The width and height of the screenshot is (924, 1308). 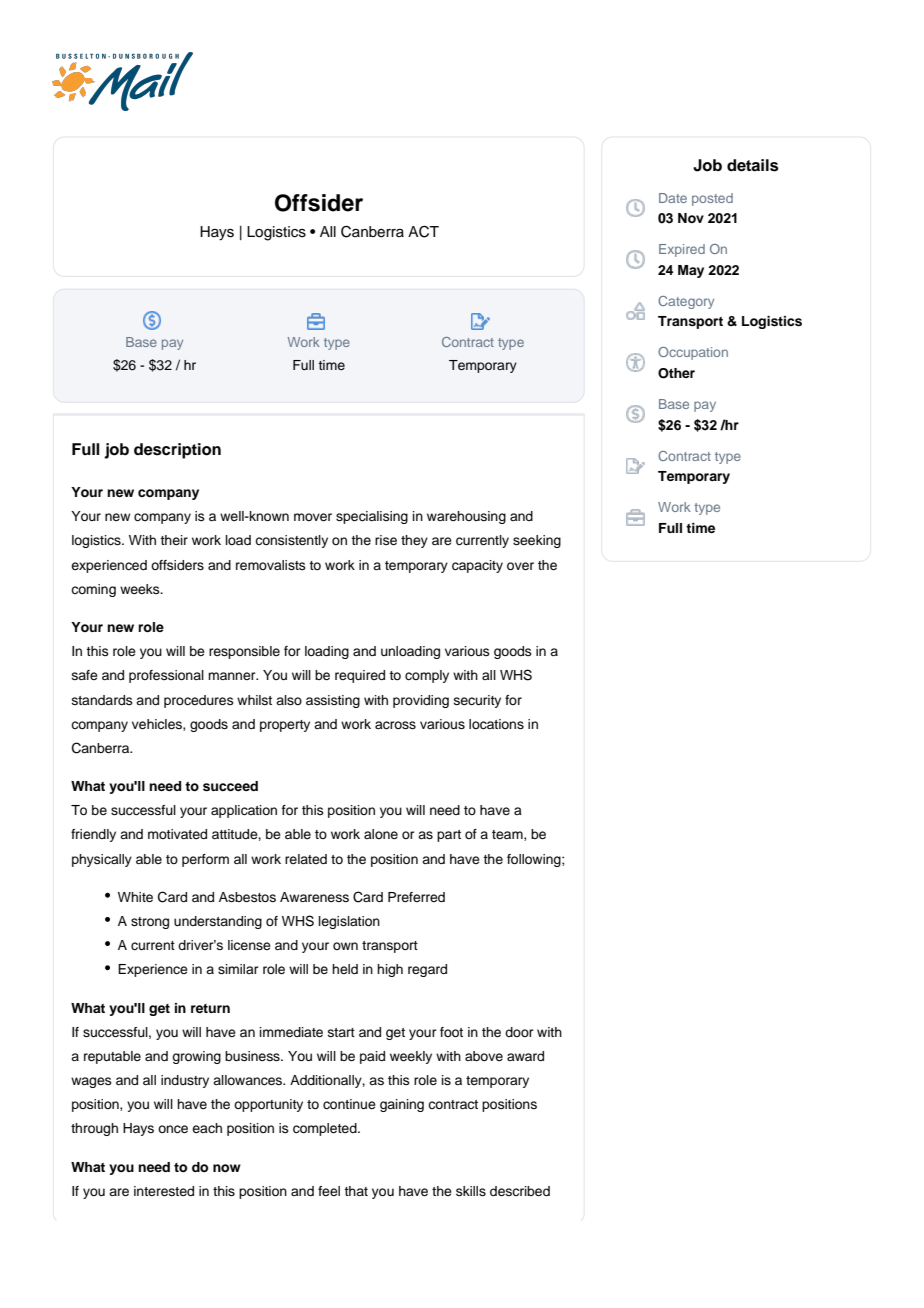 What do you see at coordinates (372, 517) in the screenshot?
I see `specialising` at bounding box center [372, 517].
